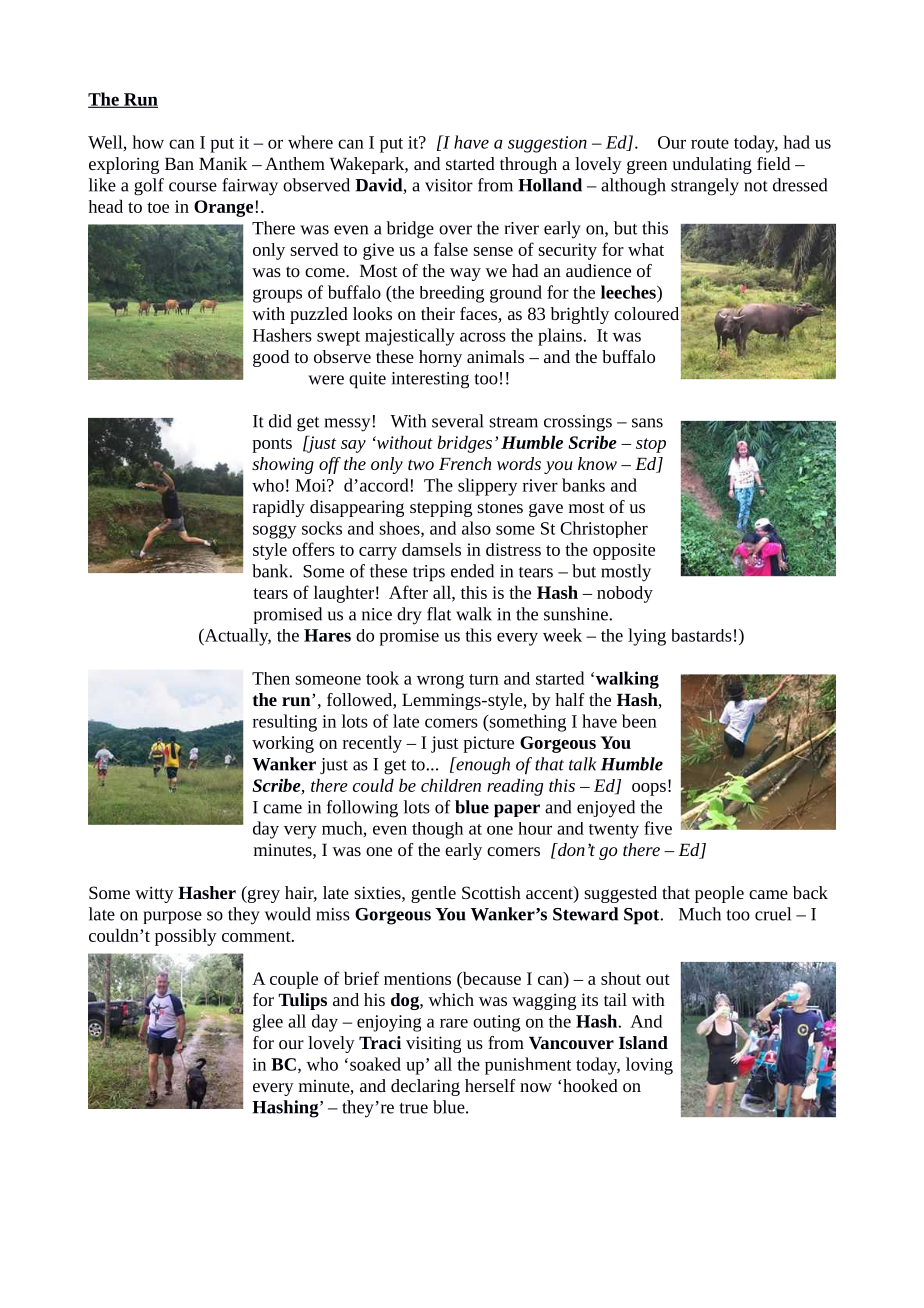  I want to click on sans, so click(647, 423).
